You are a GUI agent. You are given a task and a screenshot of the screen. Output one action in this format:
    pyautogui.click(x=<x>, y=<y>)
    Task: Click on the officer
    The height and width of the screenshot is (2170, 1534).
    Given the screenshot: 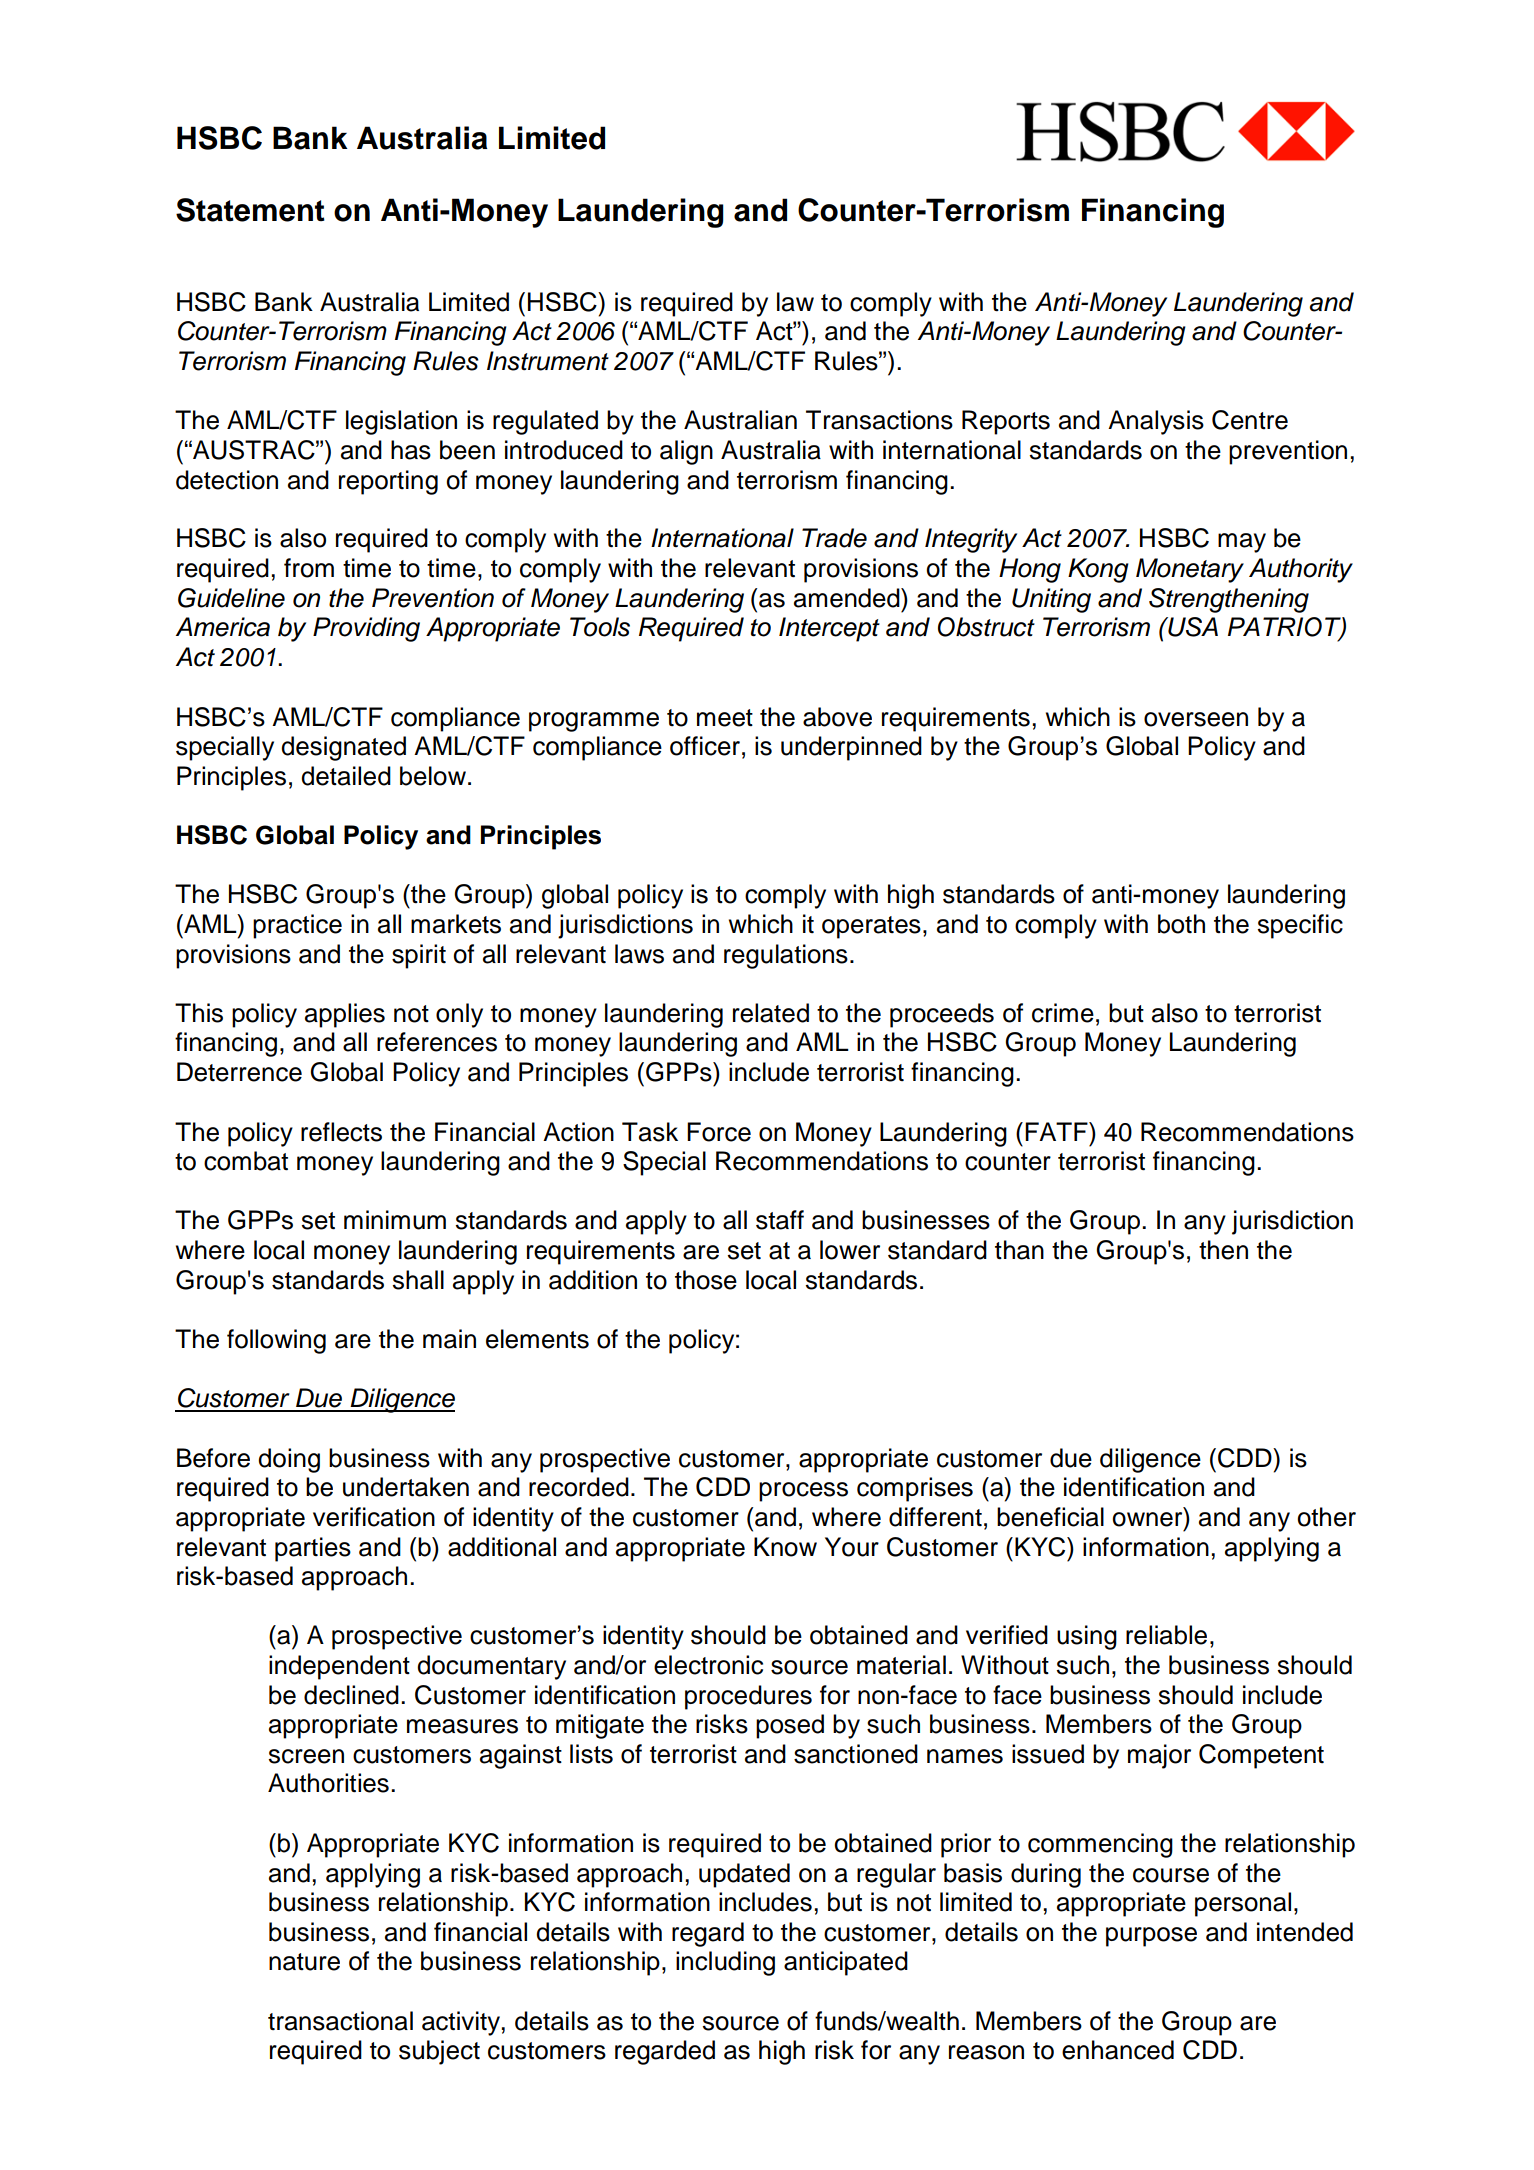 What is the action you would take?
    pyautogui.click(x=705, y=746)
